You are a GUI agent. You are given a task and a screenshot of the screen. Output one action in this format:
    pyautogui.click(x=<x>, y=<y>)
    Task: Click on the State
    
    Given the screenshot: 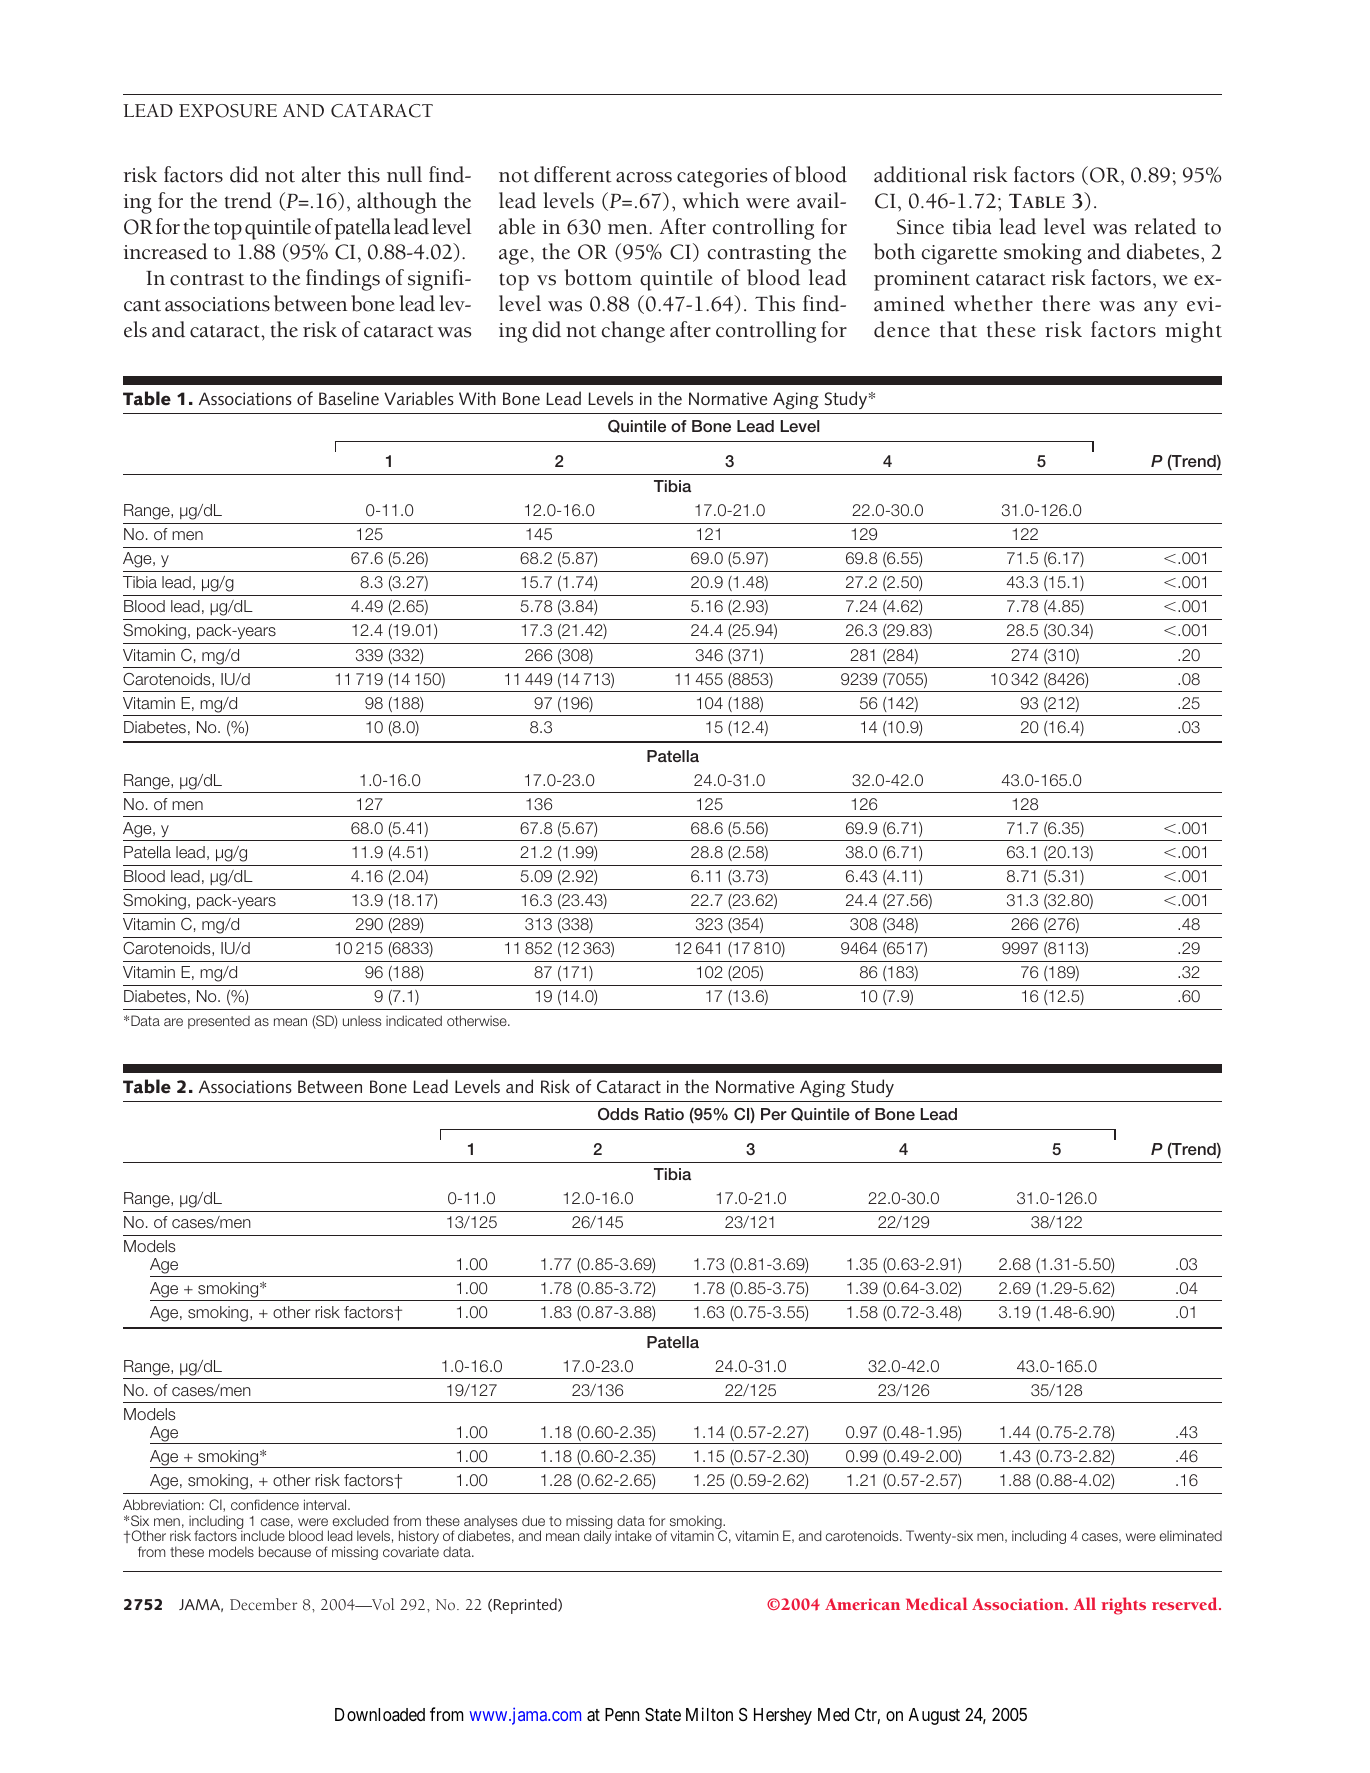 What is the action you would take?
    pyautogui.click(x=663, y=1715)
